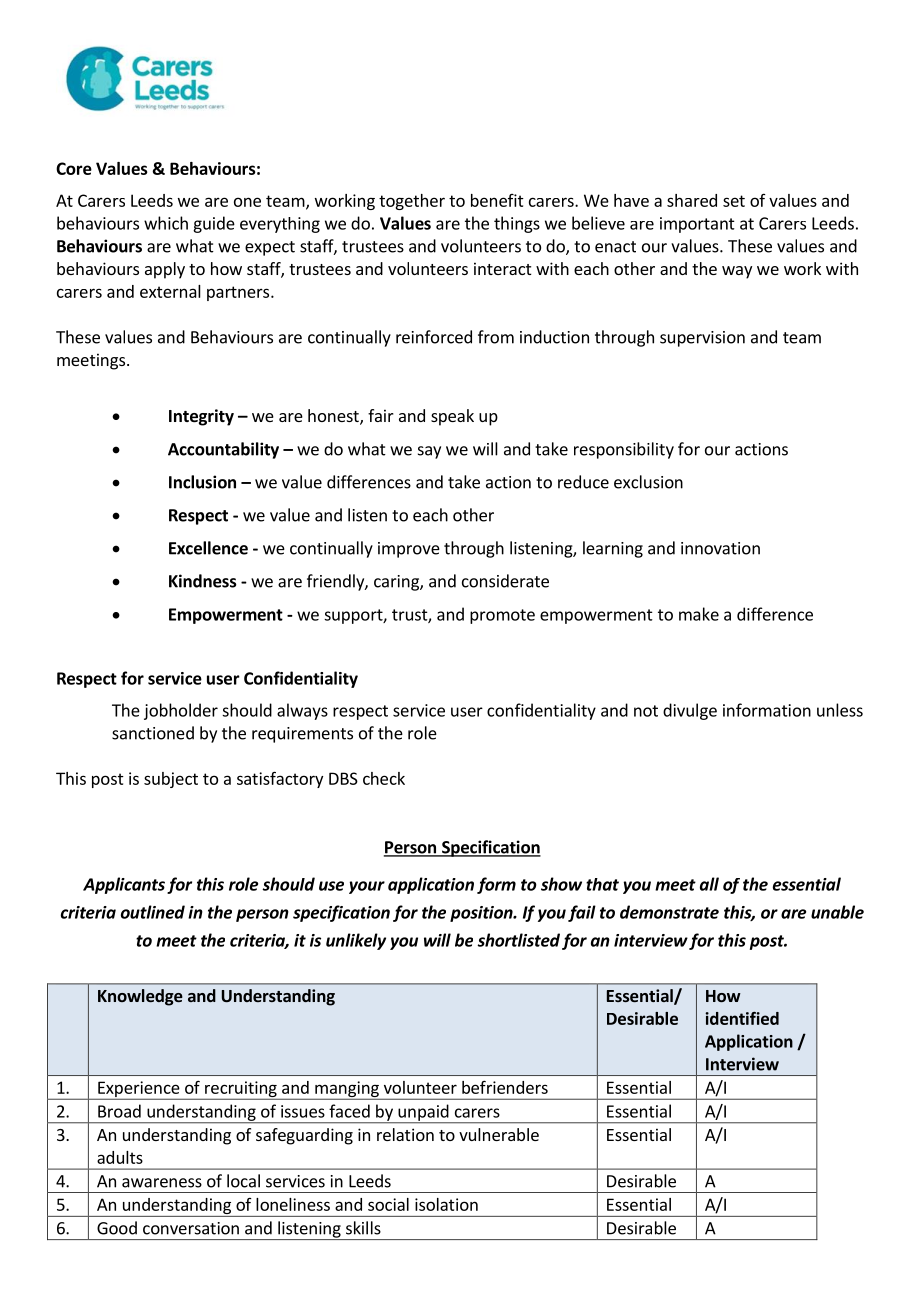 The width and height of the screenshot is (924, 1308). I want to click on which, so click(166, 223).
